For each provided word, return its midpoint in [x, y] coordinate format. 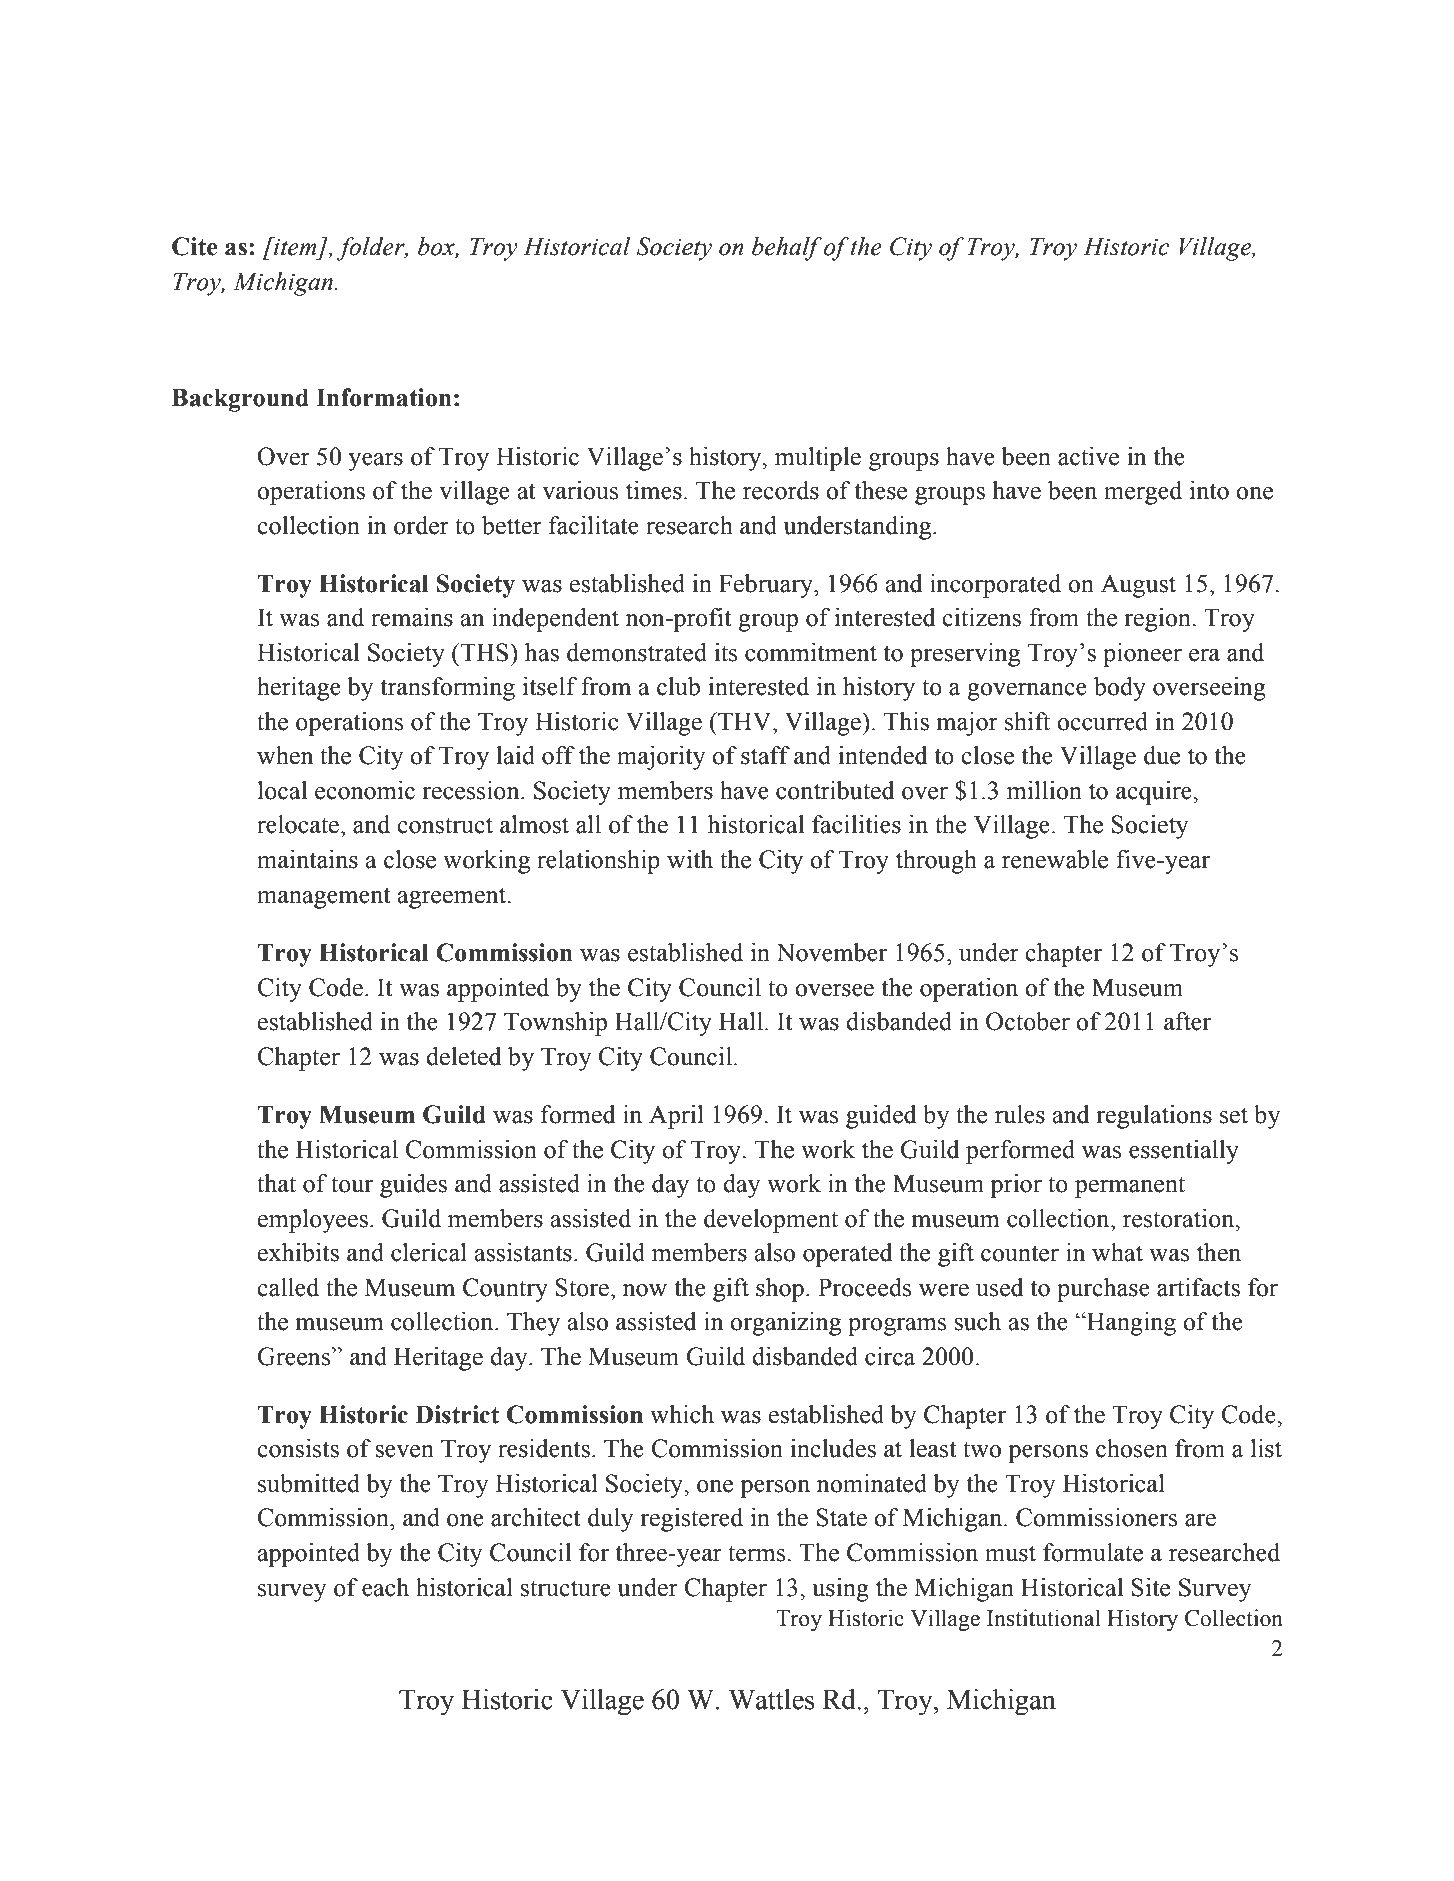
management [324, 898]
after [1187, 1021]
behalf [787, 249]
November [832, 952]
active [1088, 456]
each [385, 1587]
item [294, 246]
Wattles [772, 1699]
